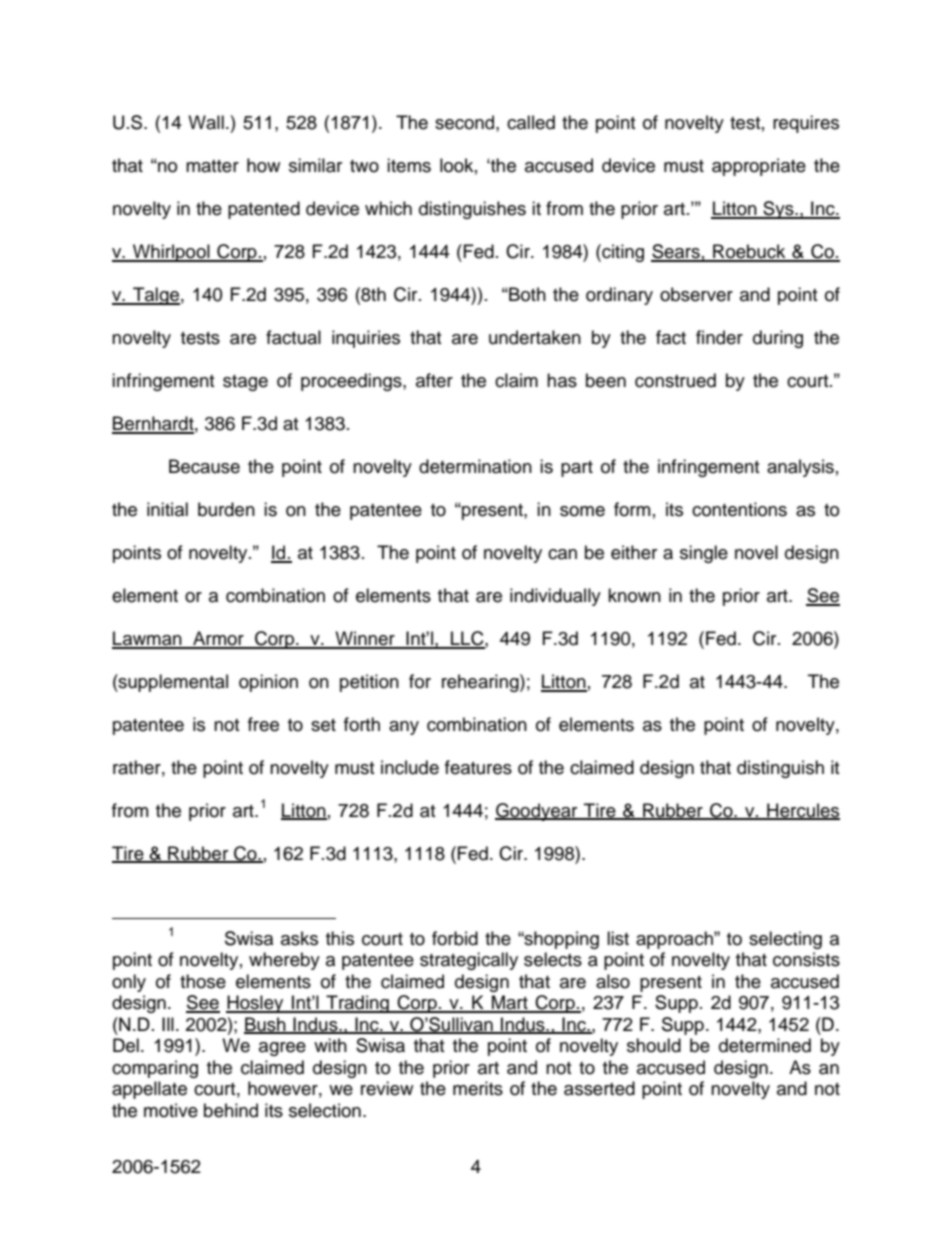 The image size is (952, 1233). What do you see at coordinates (759, 167) in the screenshot?
I see `appropriate` at bounding box center [759, 167].
